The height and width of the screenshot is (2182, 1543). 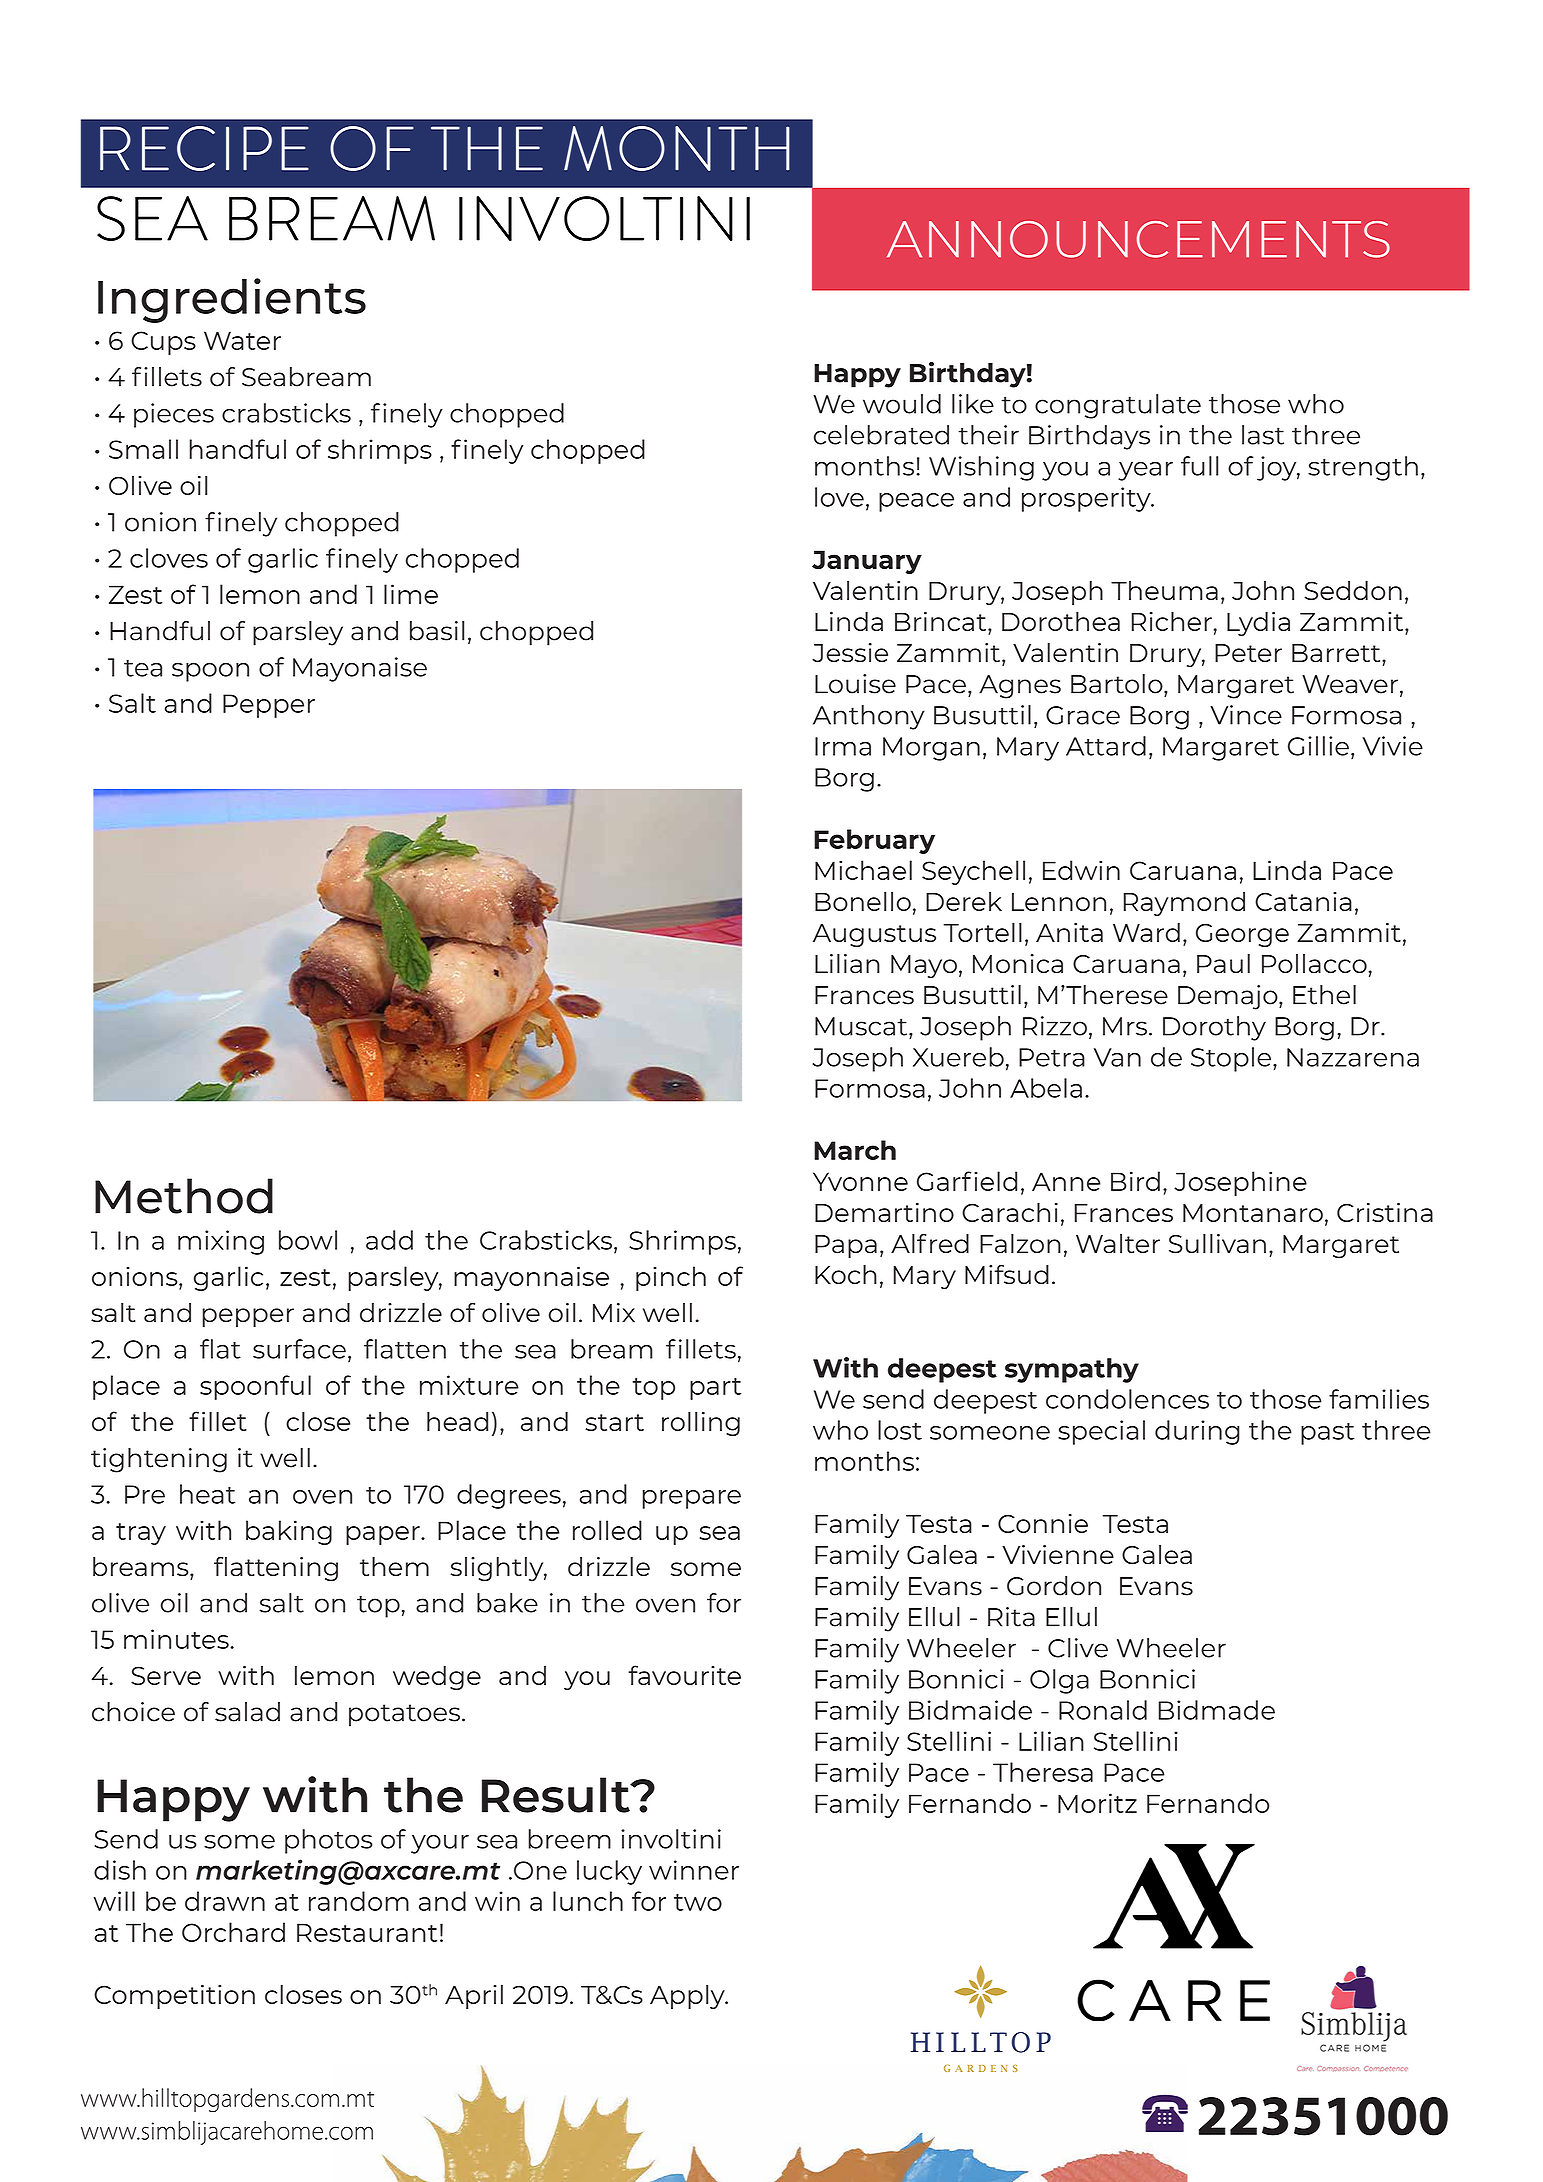 What do you see at coordinates (204, 148) in the screenshot?
I see `RECIPE` at bounding box center [204, 148].
